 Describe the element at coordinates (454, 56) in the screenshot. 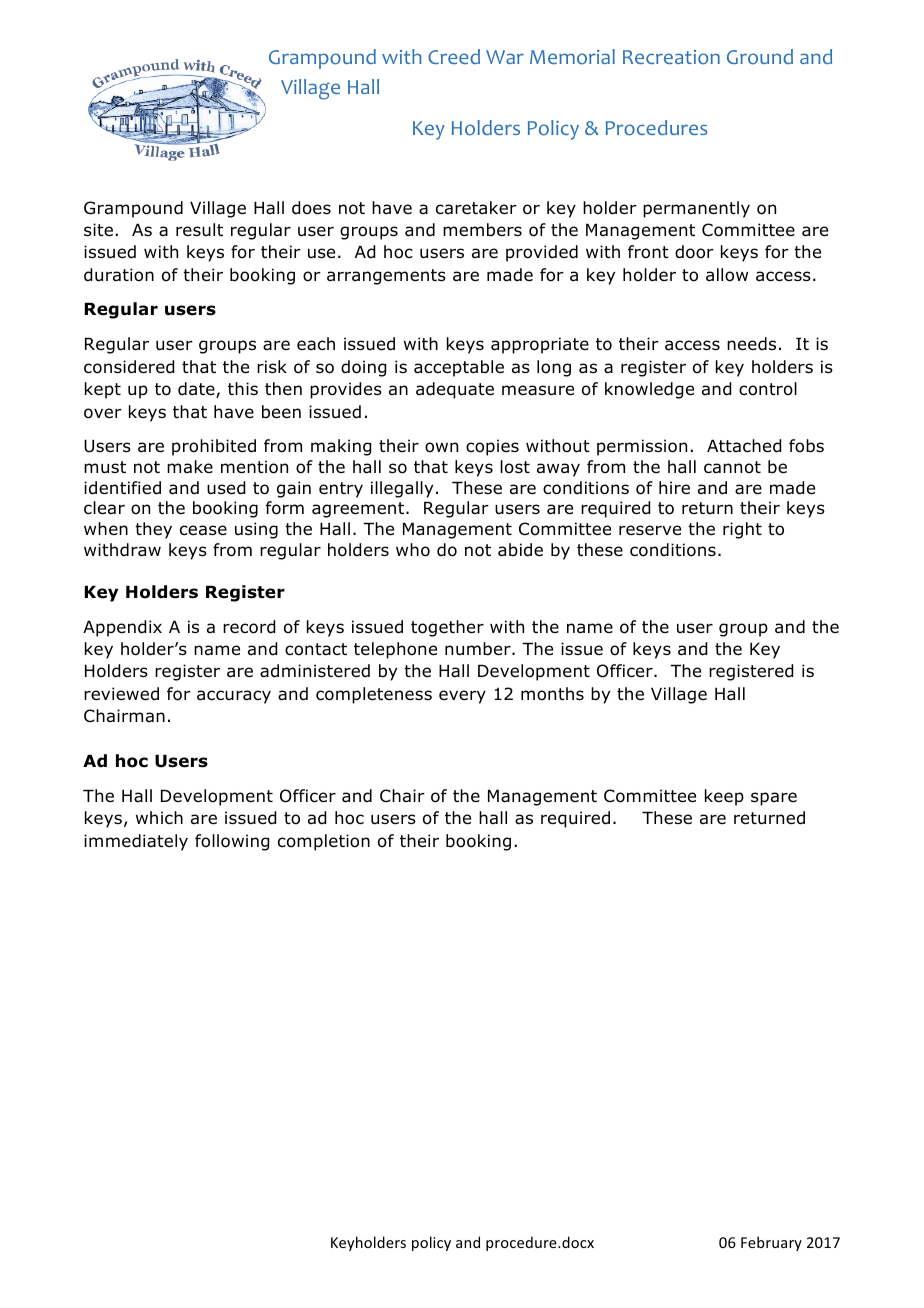

I see `Creed` at that location.
